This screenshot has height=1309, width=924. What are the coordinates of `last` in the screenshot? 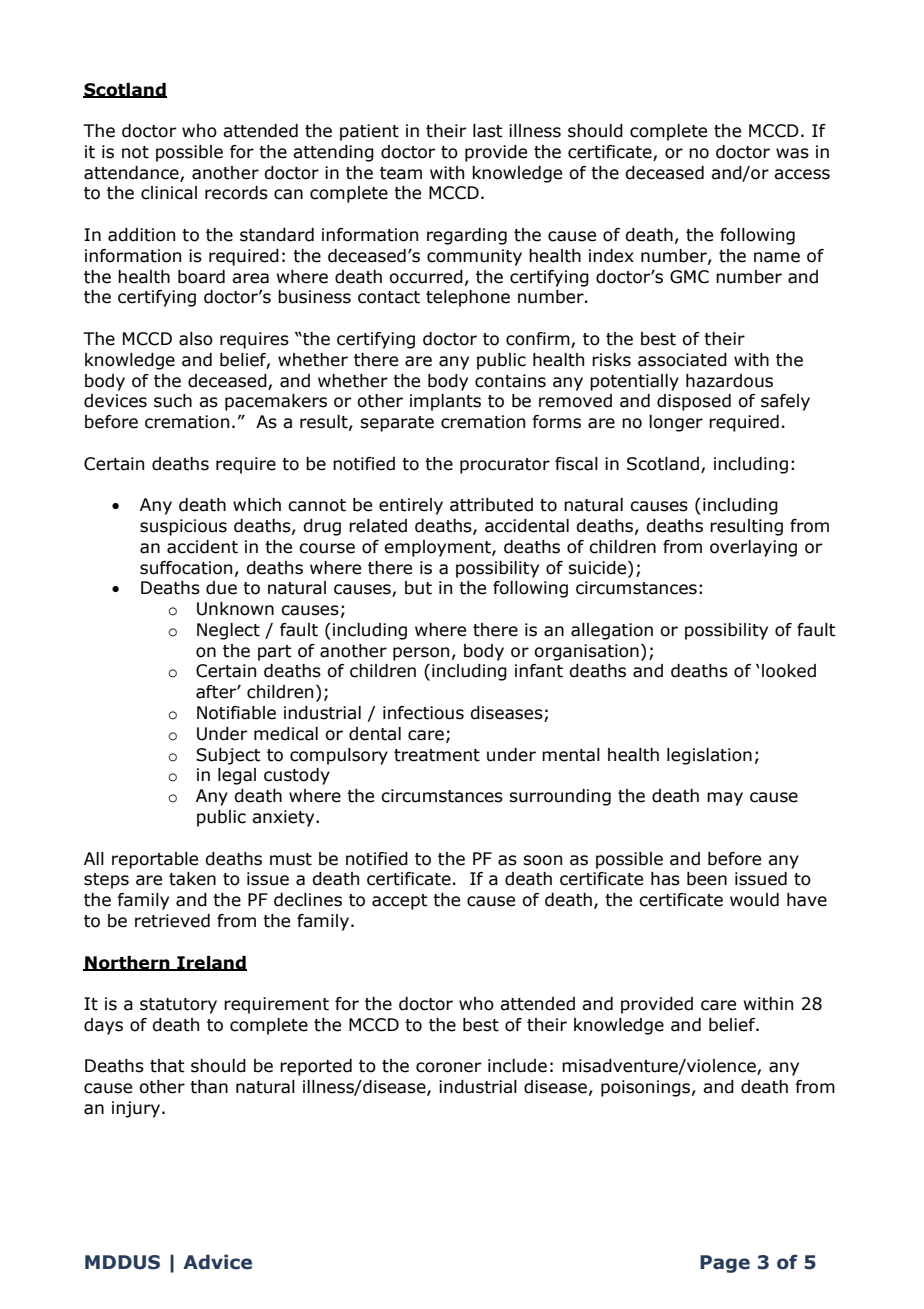 It's located at (488, 131).
